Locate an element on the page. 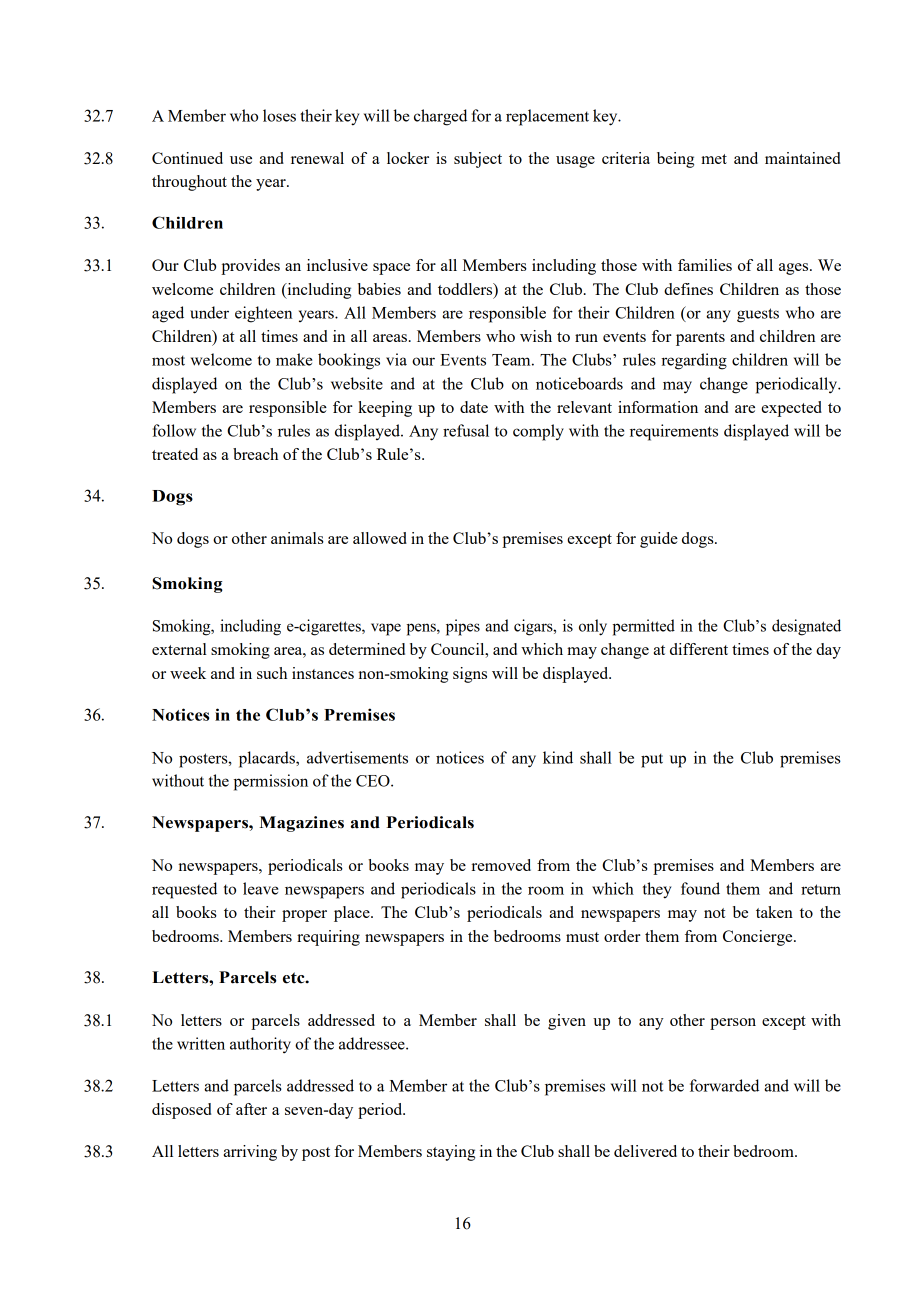  permission is located at coordinates (271, 782).
